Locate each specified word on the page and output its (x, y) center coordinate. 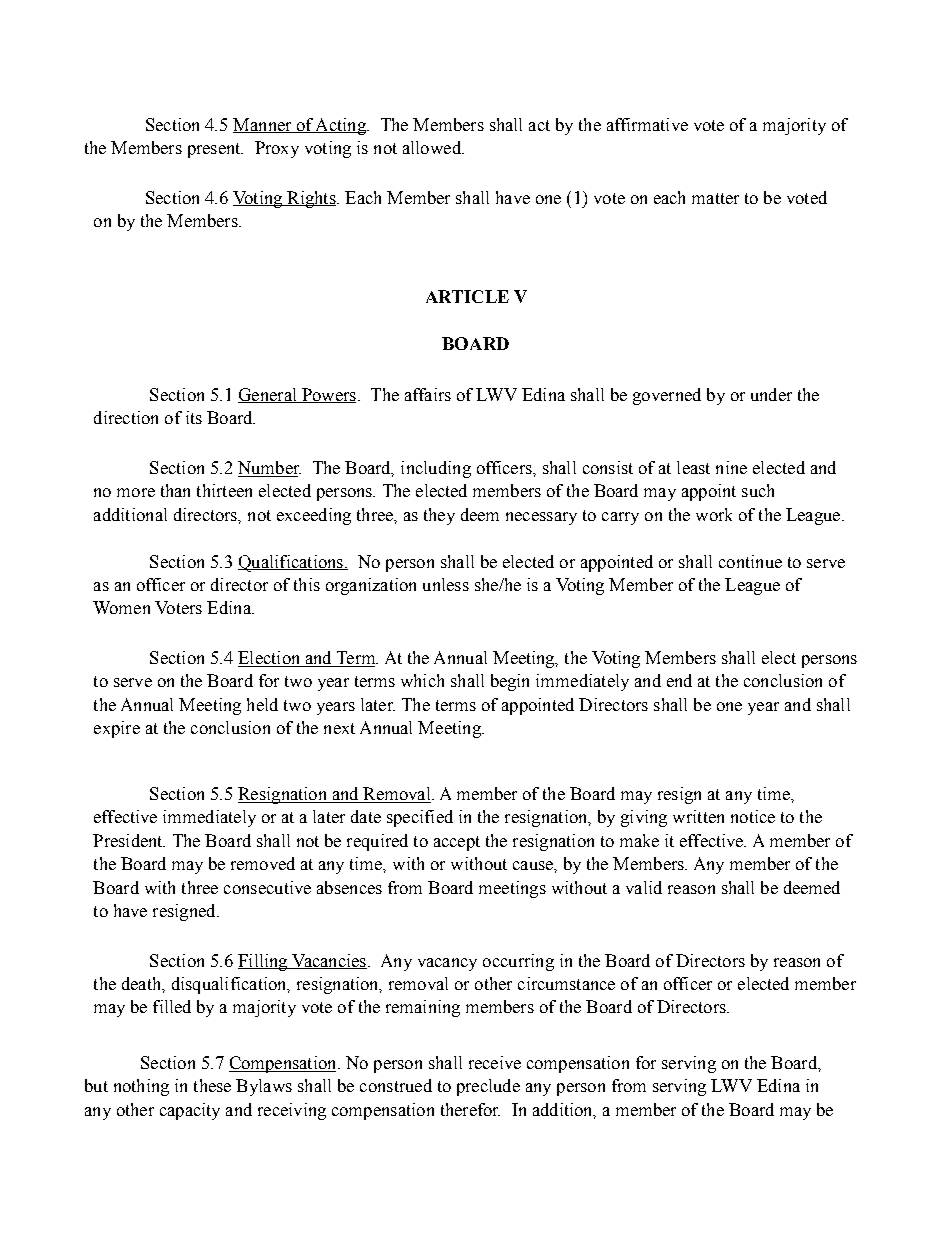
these (212, 1085)
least (693, 467)
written (698, 816)
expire (117, 729)
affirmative (647, 124)
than (175, 490)
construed (396, 1085)
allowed (433, 147)
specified (420, 818)
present (215, 150)
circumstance (566, 983)
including (436, 469)
